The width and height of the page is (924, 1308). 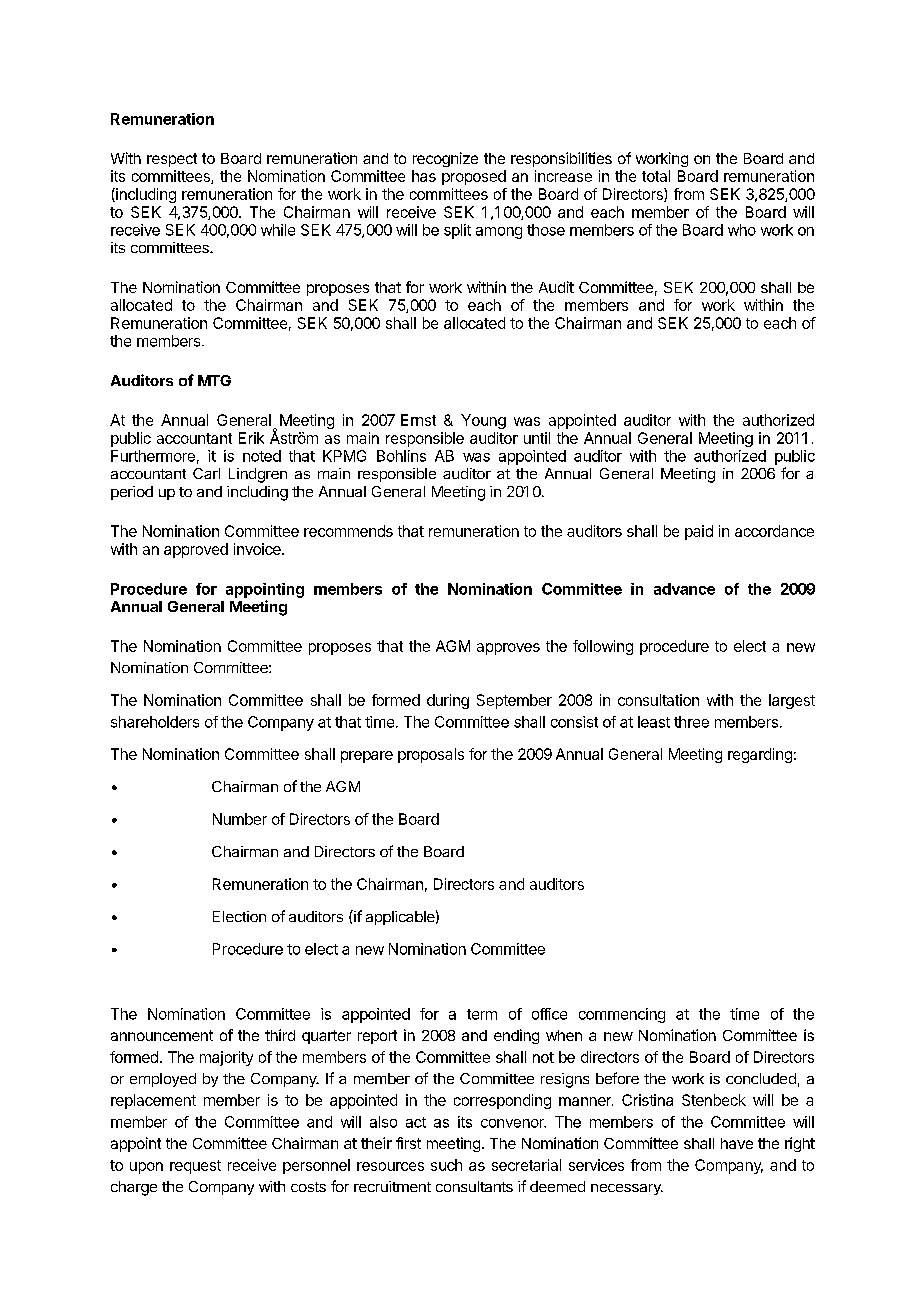 What do you see at coordinates (474, 177) in the page?
I see `proposed` at bounding box center [474, 177].
